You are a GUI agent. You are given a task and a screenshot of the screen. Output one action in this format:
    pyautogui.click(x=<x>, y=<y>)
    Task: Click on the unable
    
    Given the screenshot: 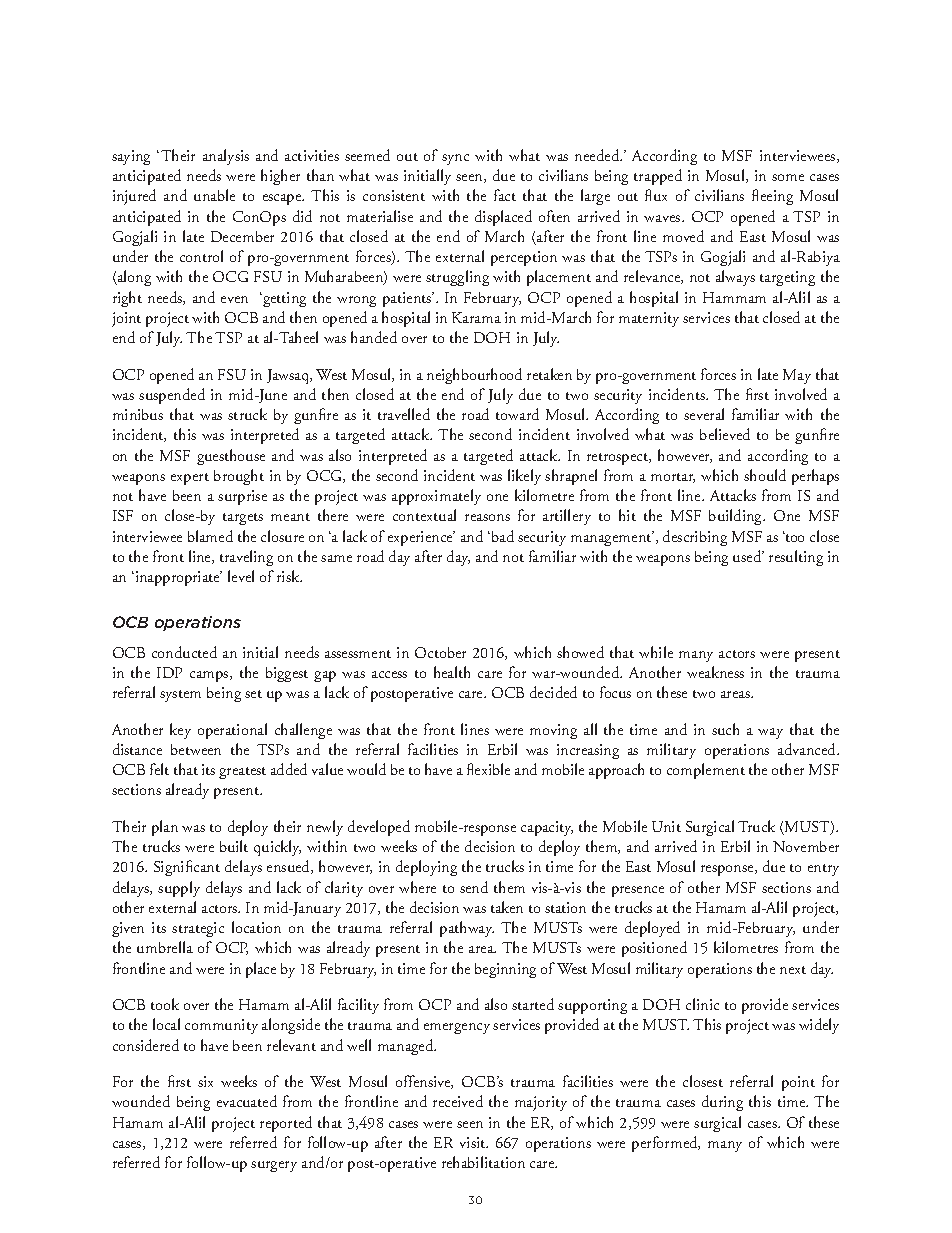 What is the action you would take?
    pyautogui.click(x=214, y=195)
